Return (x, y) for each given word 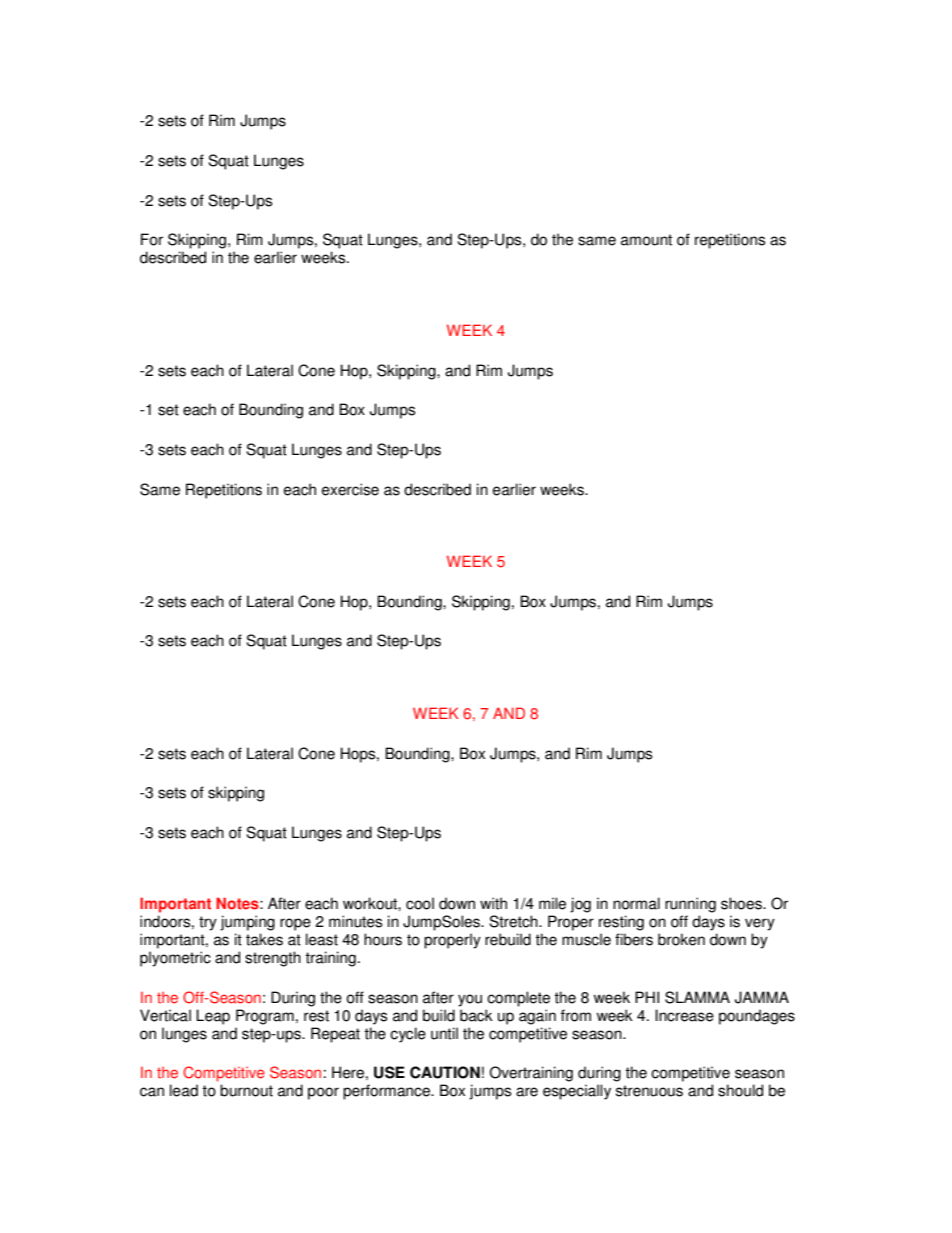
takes (264, 939)
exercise (350, 489)
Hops (359, 755)
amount (646, 240)
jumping (247, 923)
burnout (246, 1090)
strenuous (649, 1091)
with (493, 903)
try (208, 923)
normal (636, 903)
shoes (742, 903)
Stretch (514, 921)
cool (420, 903)
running (690, 905)
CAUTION (445, 1072)
